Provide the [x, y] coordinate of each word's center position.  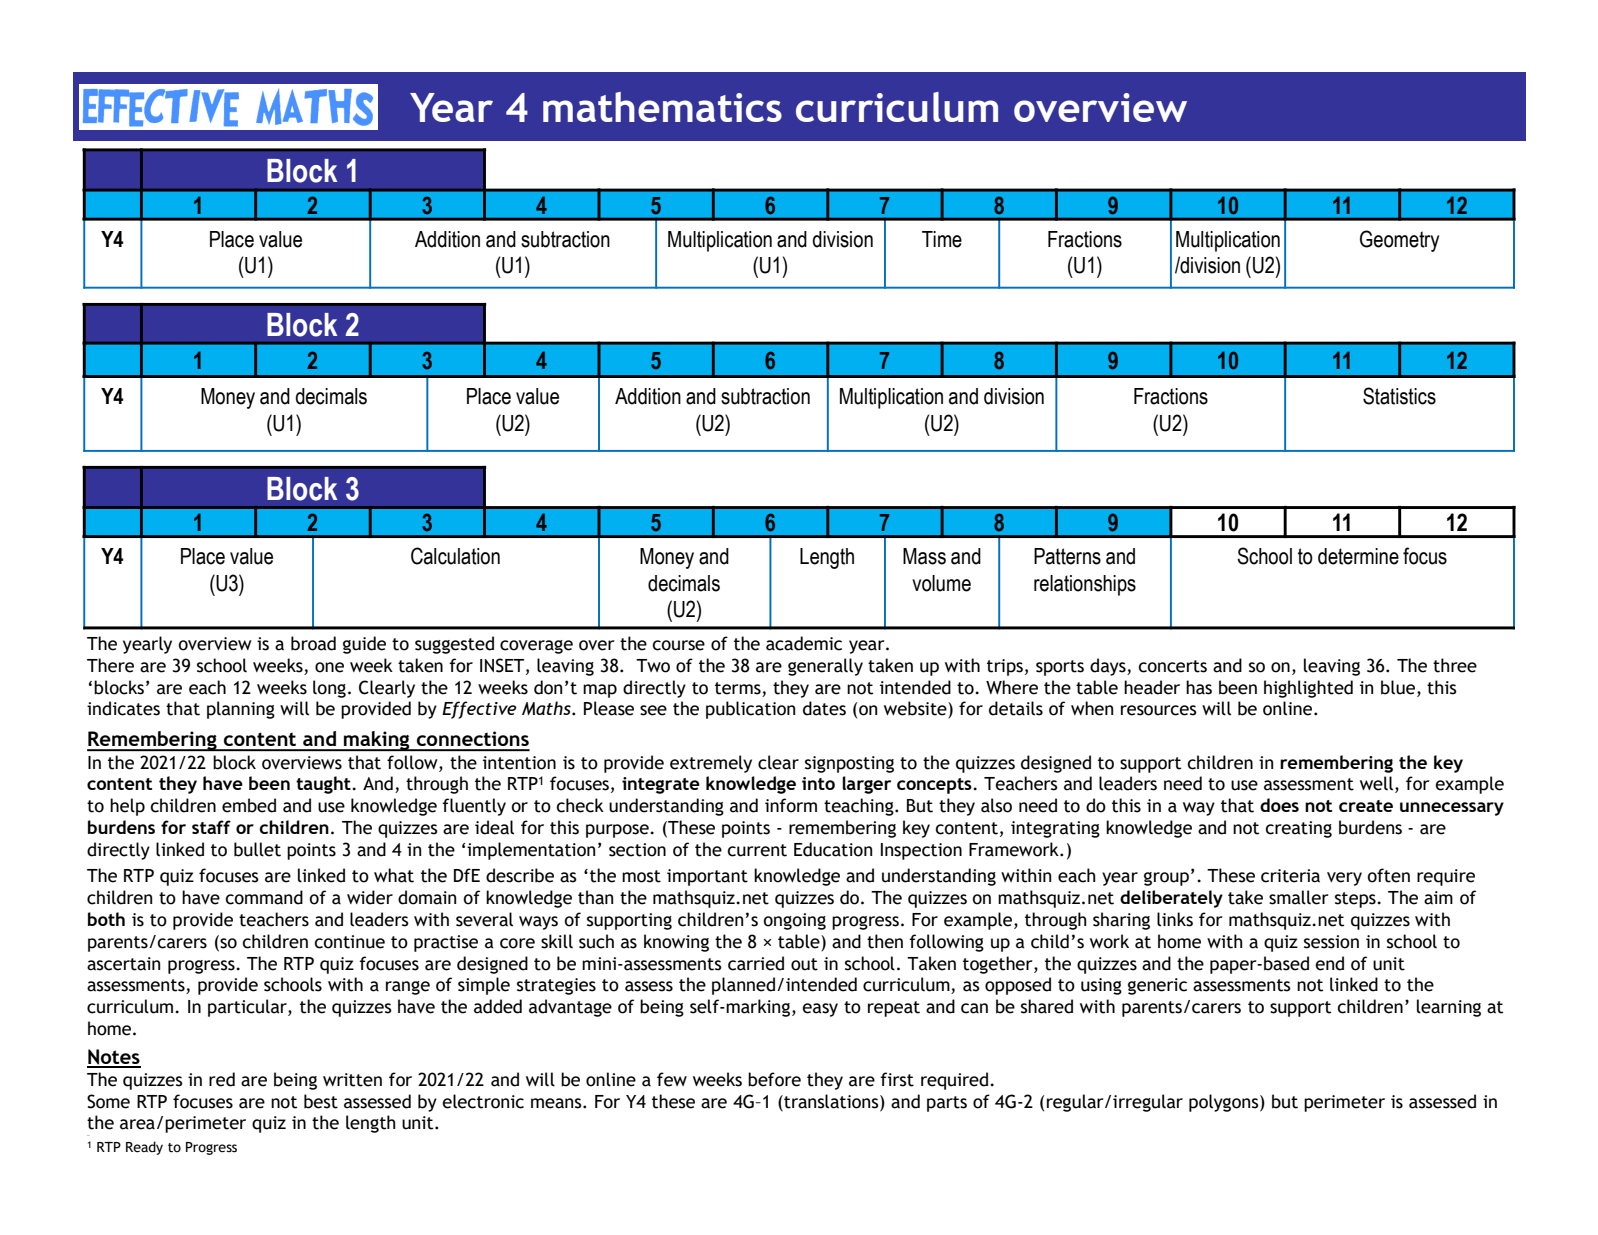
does [1279, 805]
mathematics [662, 107]
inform [791, 805]
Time [942, 239]
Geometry [1399, 241]
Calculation [455, 556]
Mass [924, 556]
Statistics [1399, 396]
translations [831, 1101]
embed [249, 805]
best [321, 1101]
